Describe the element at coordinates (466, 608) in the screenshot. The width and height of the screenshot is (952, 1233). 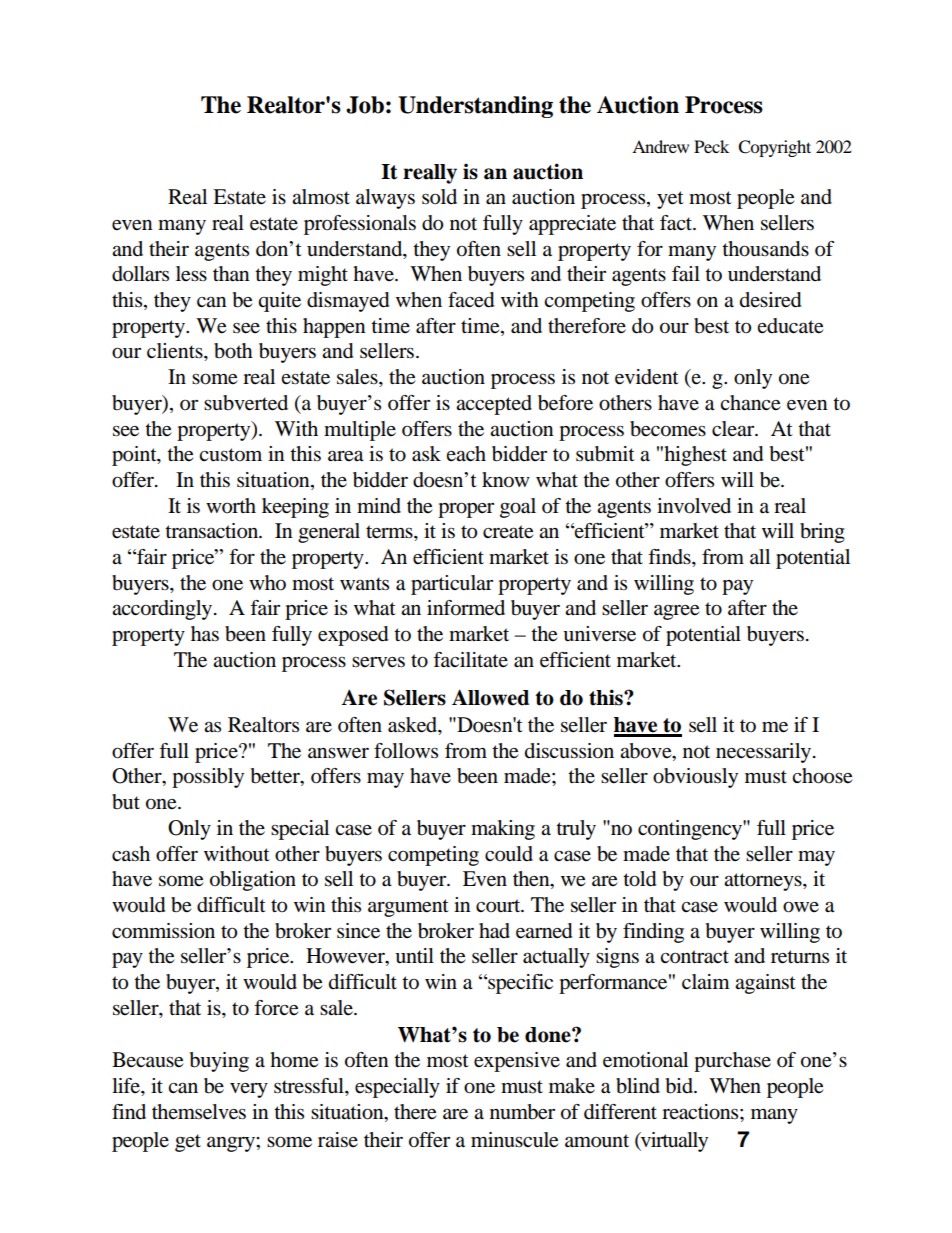
I see `informed` at that location.
